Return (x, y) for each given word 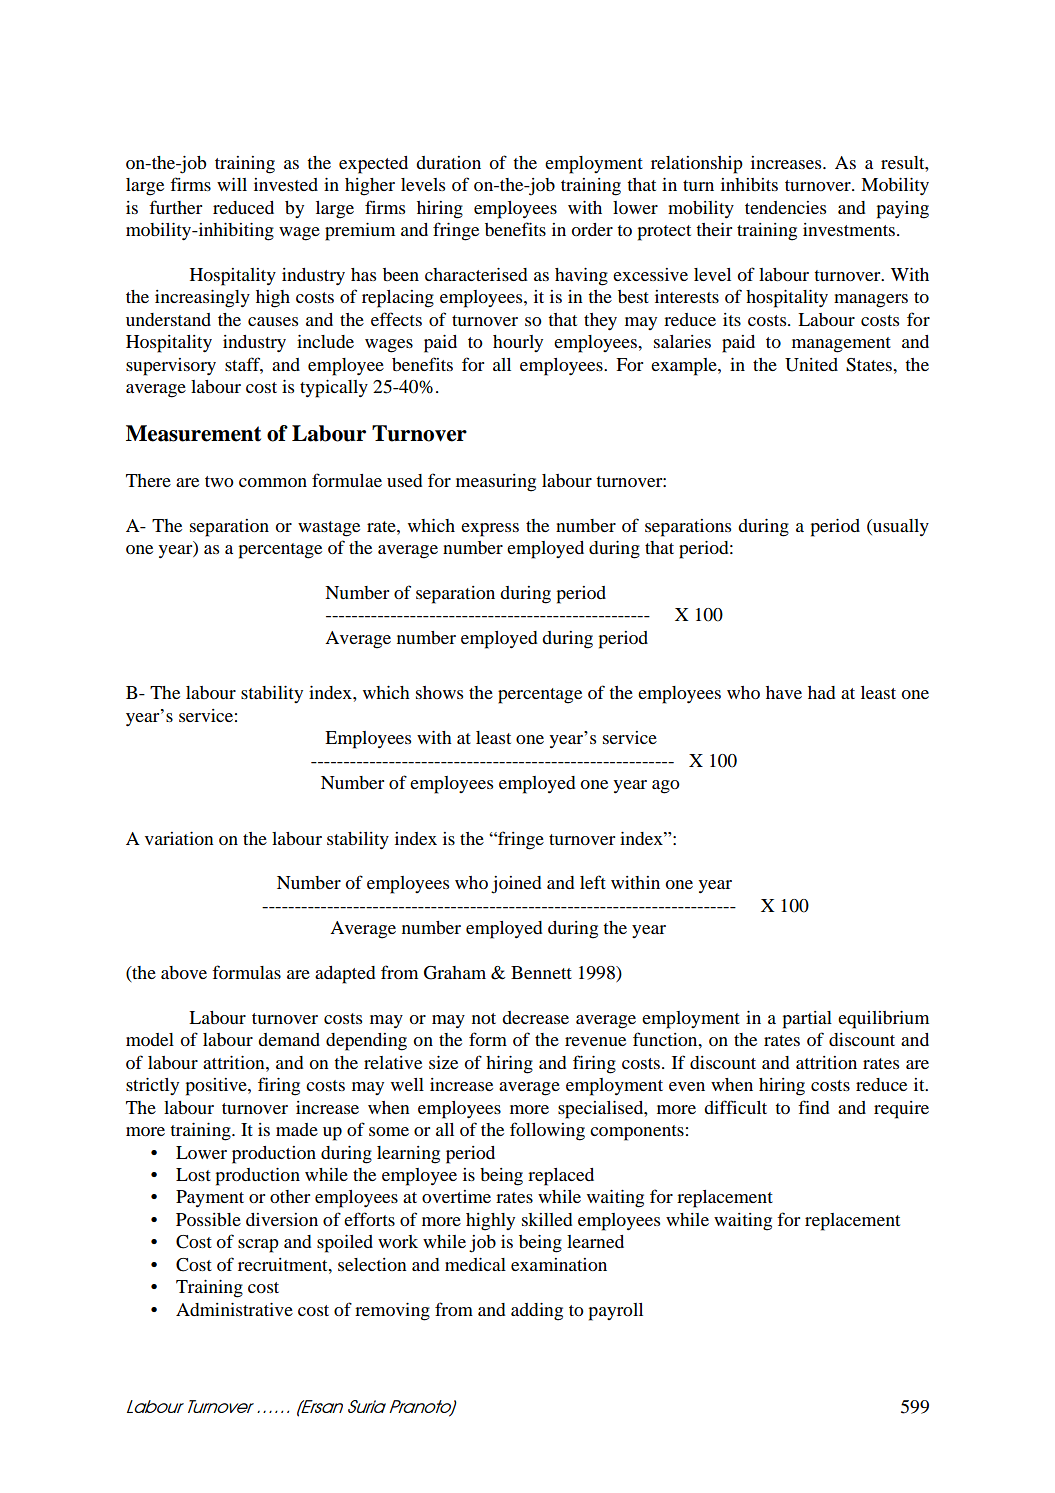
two (219, 481)
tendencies (785, 207)
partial (807, 1020)
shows (439, 692)
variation (179, 838)
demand (289, 1039)
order (592, 229)
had (822, 692)
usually (900, 528)
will (232, 184)
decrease (535, 1017)
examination (559, 1264)
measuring (496, 483)
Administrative (234, 1309)
